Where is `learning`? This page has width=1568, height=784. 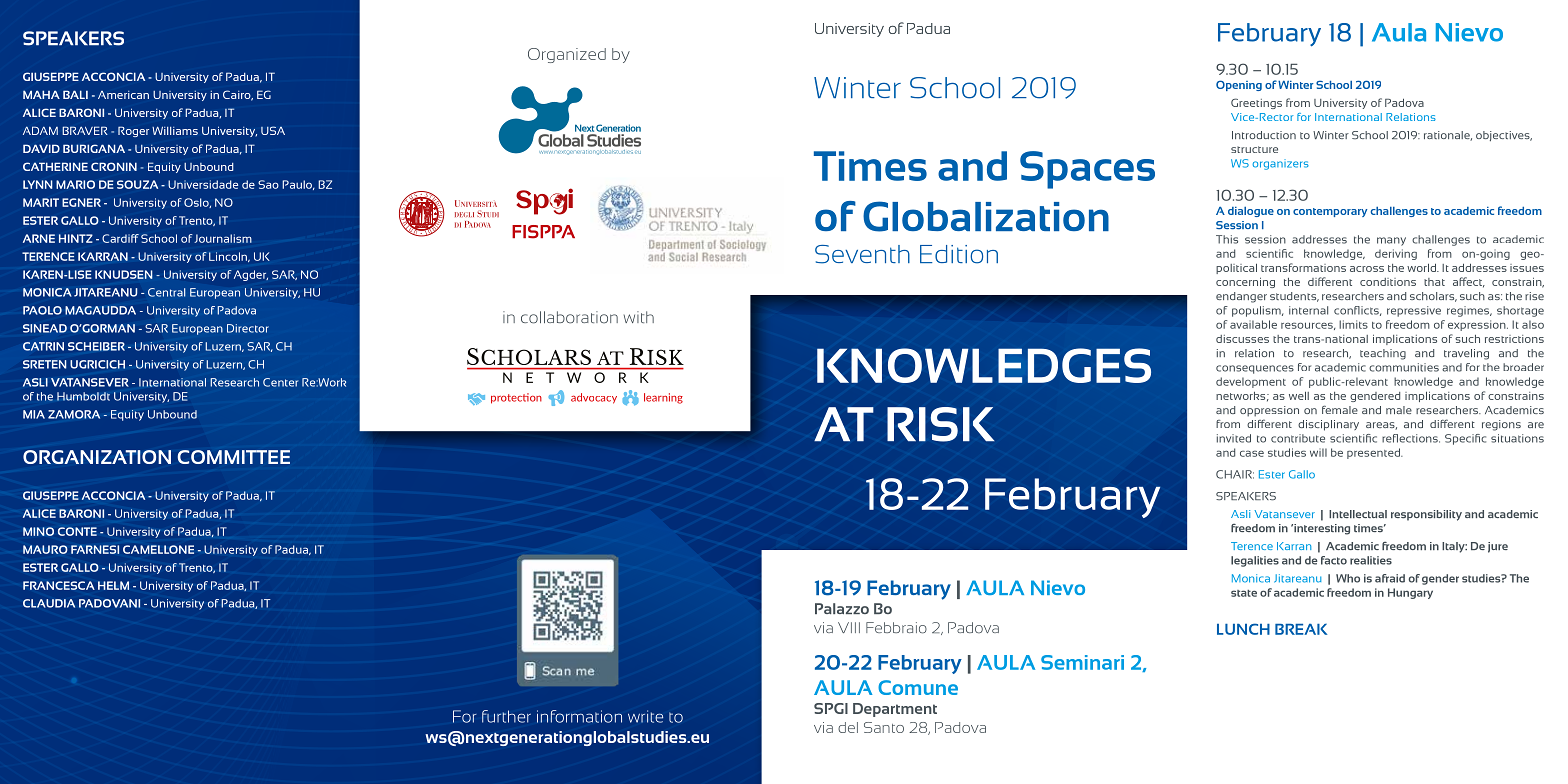
learning is located at coordinates (663, 398).
